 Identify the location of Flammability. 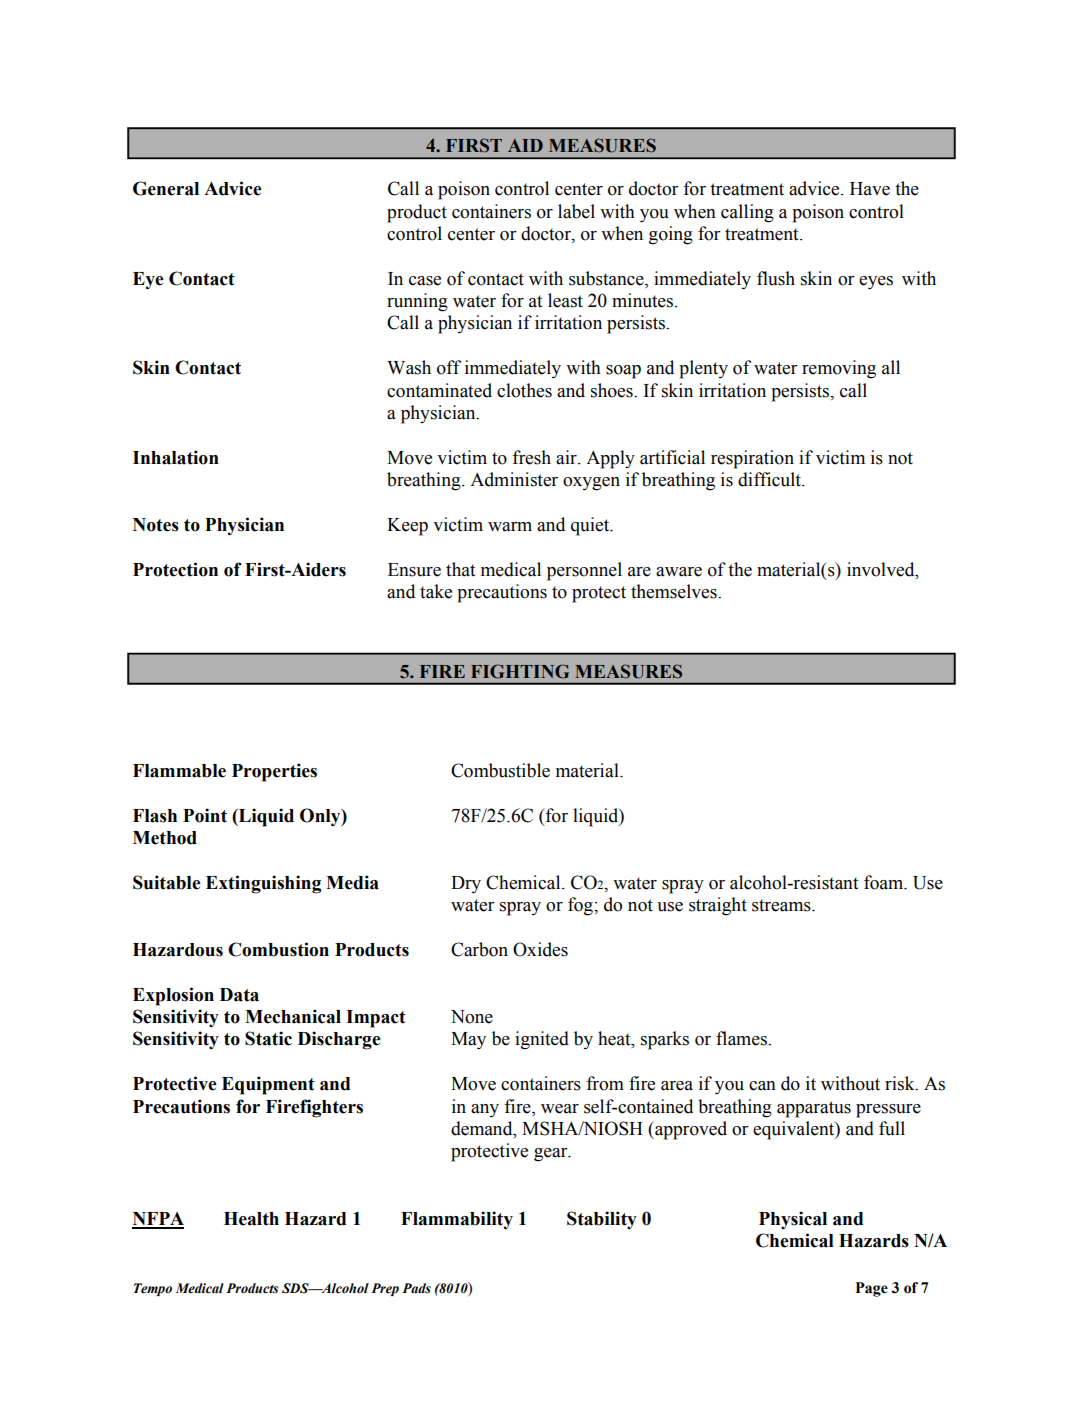
(457, 1220).
